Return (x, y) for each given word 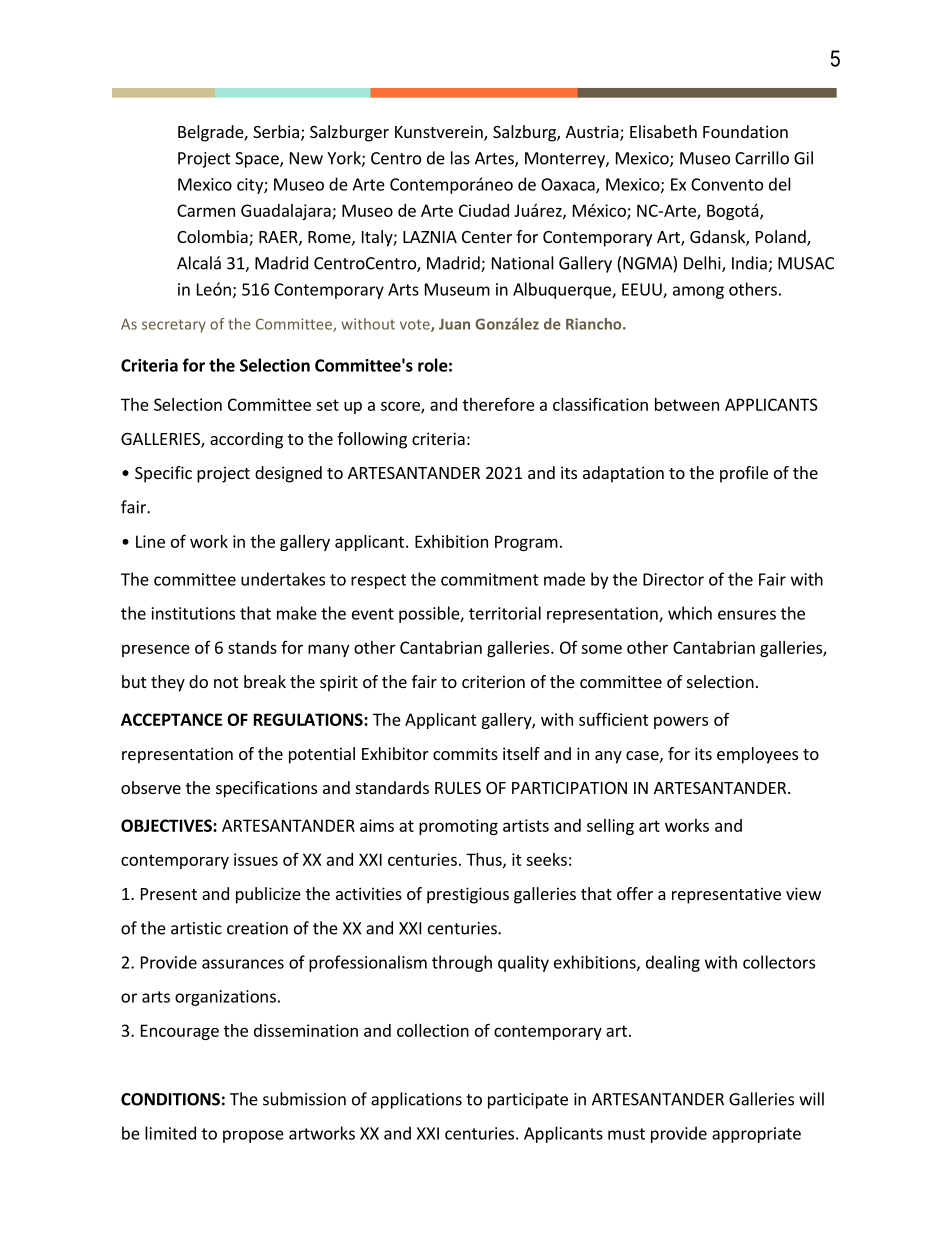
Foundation (745, 131)
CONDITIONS (170, 1099)
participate (528, 1101)
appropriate (756, 1135)
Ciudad (484, 210)
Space (258, 160)
